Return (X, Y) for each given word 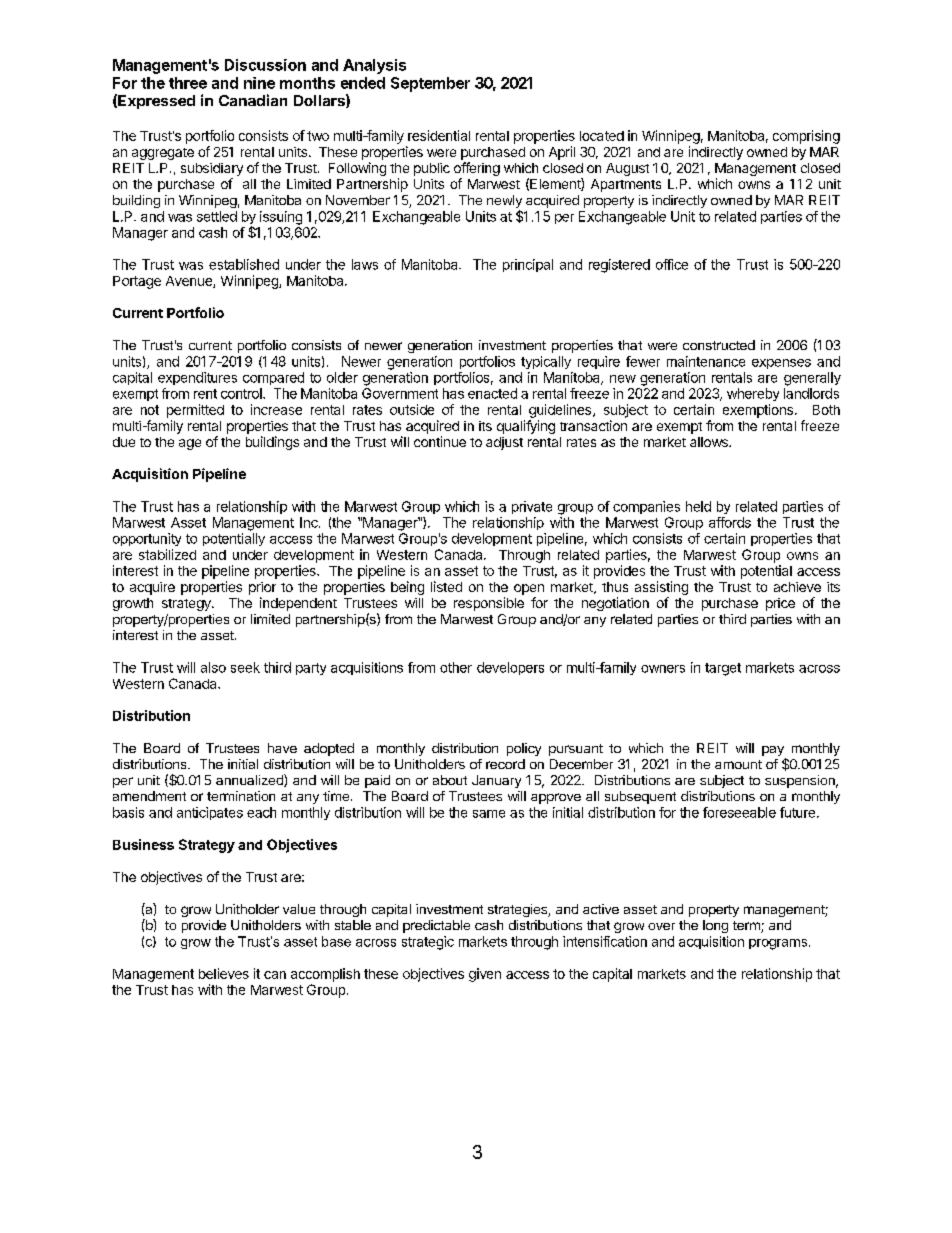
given (485, 975)
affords (730, 522)
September (430, 84)
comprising (806, 137)
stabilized (167, 554)
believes (224, 973)
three (188, 83)
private (532, 507)
